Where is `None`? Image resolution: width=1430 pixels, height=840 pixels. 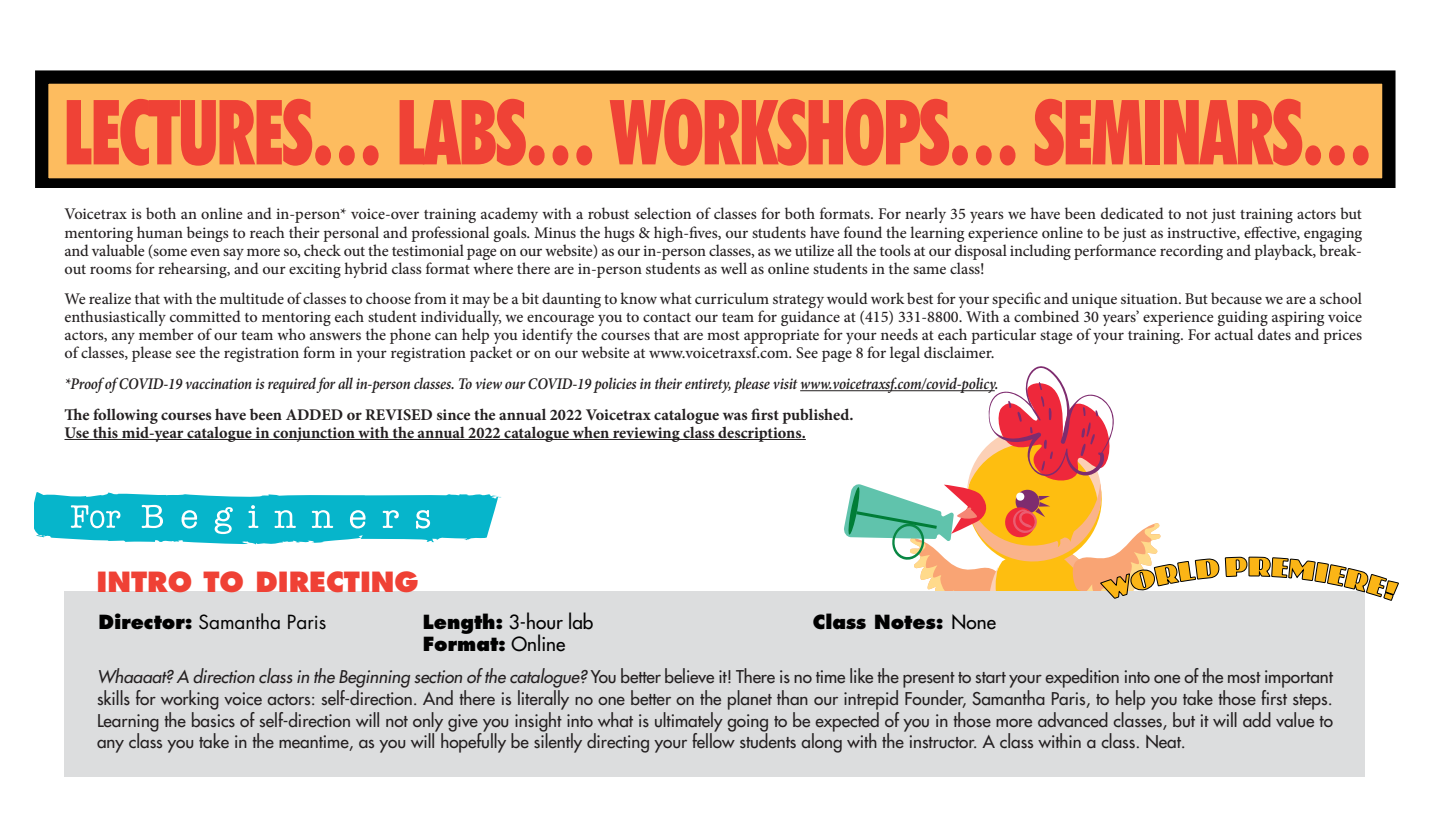 None is located at coordinates (974, 622).
